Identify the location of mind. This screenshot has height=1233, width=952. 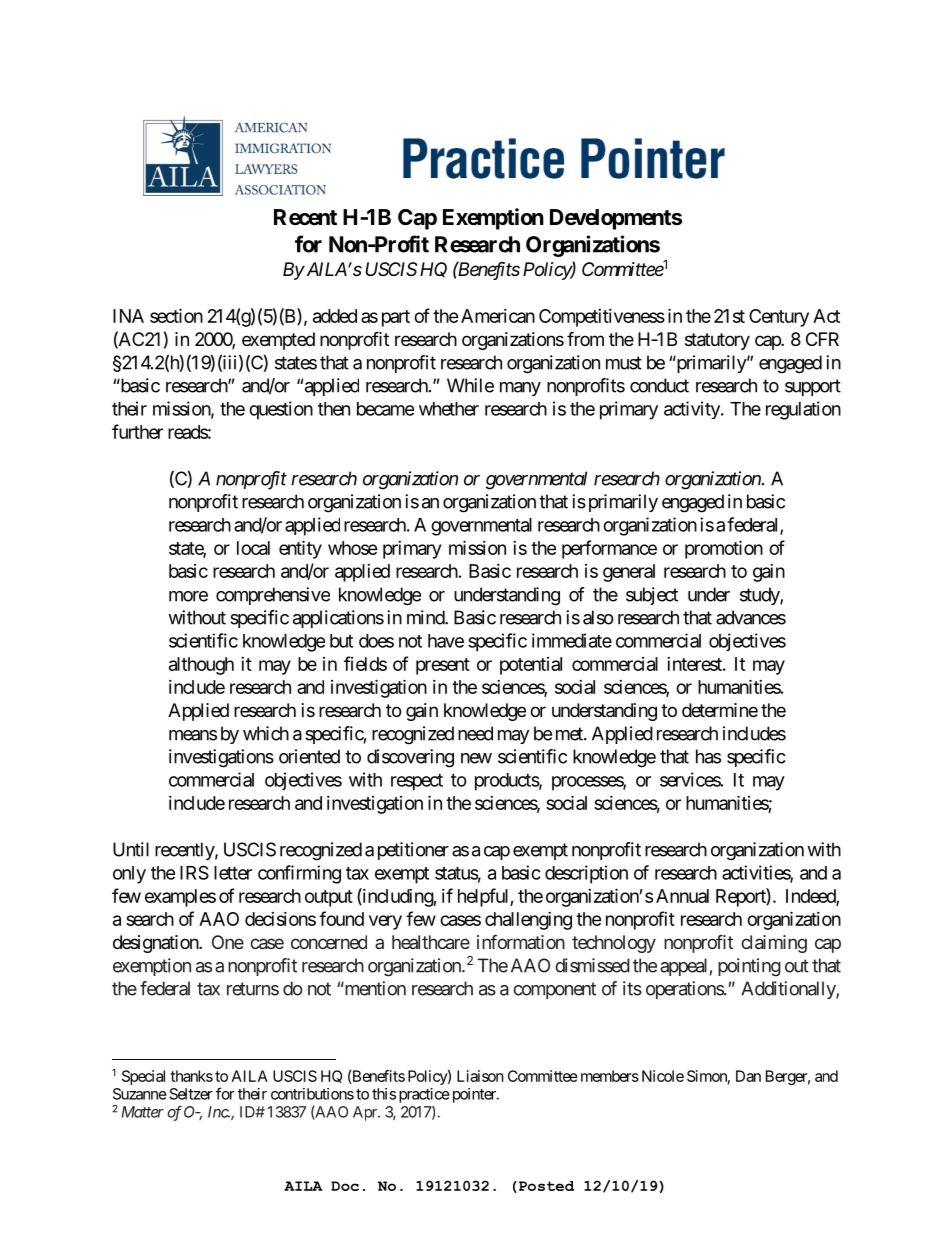
(426, 617).
